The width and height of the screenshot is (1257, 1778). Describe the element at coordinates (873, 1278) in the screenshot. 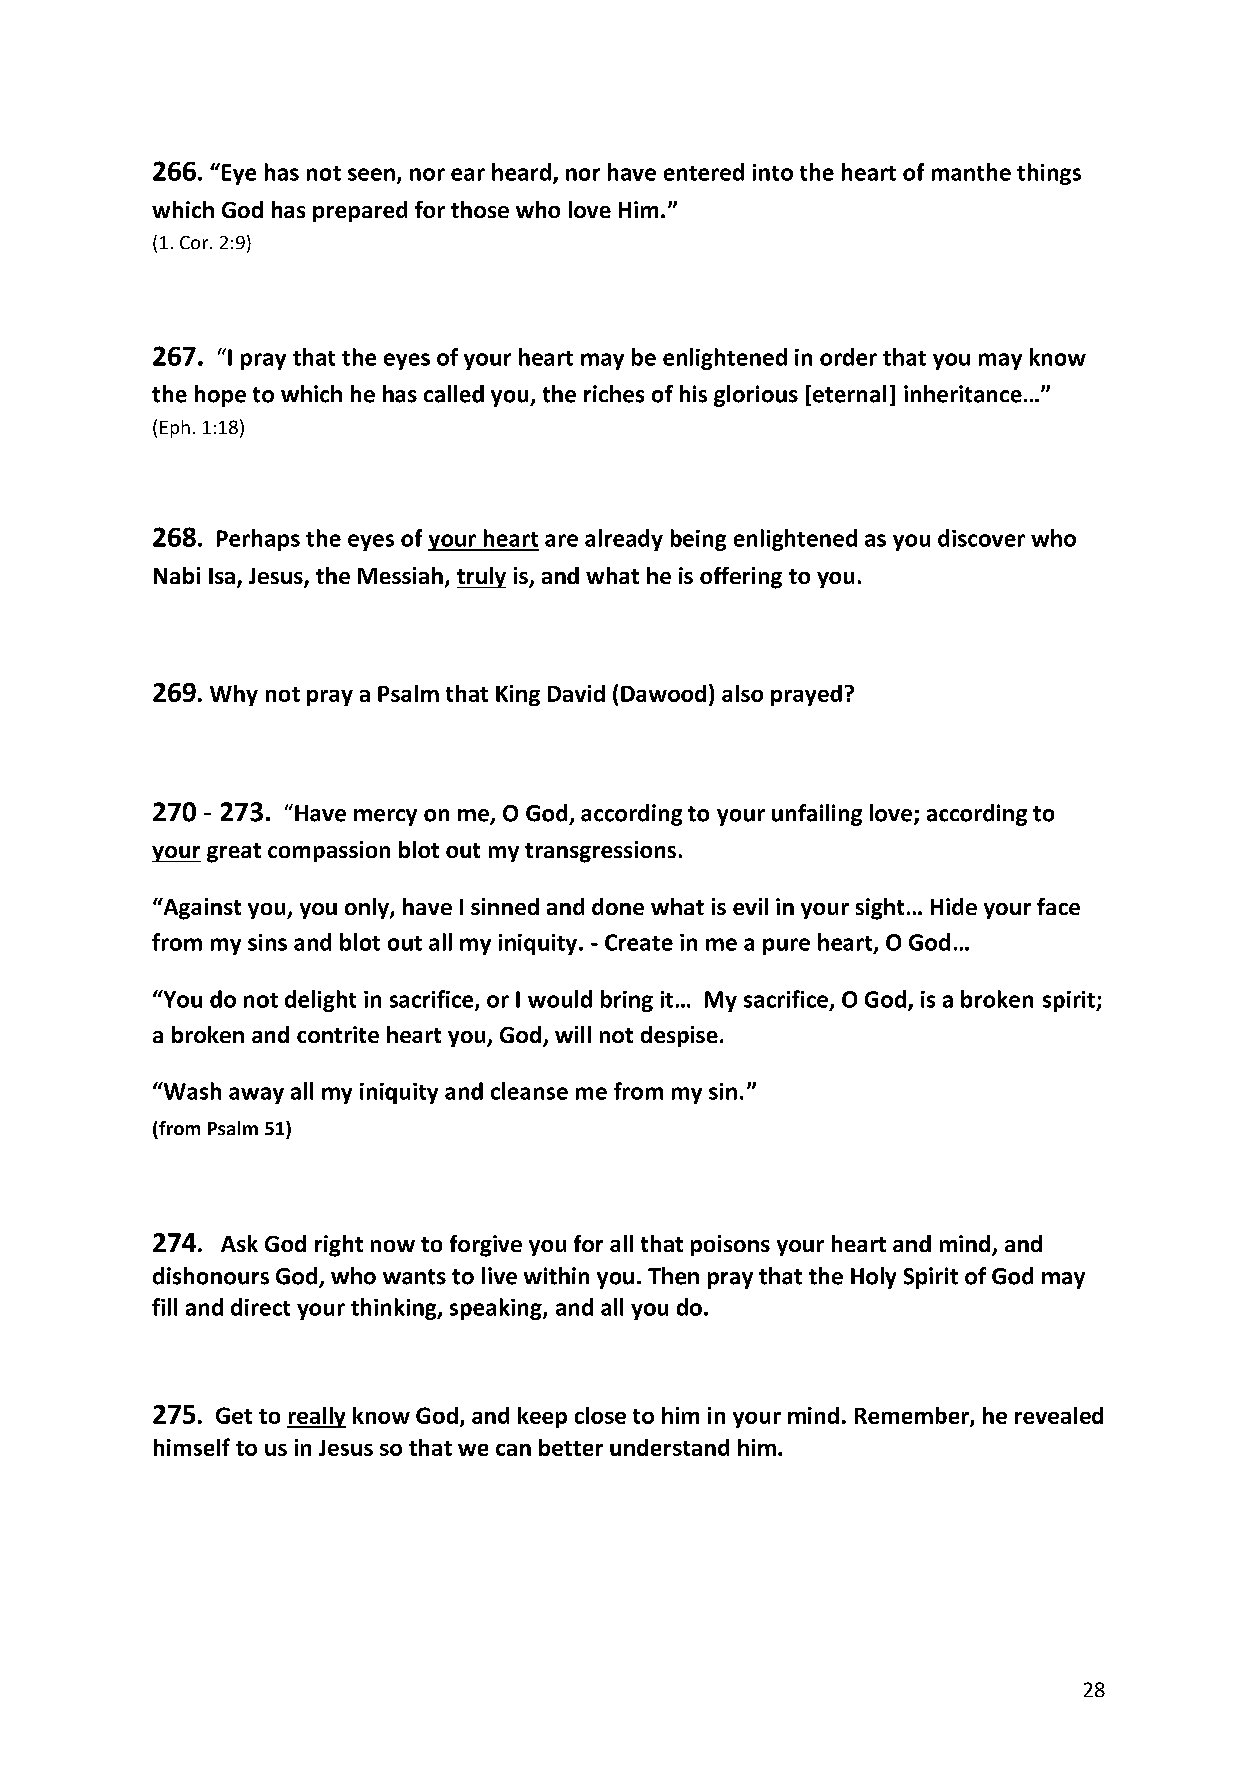

I see `Holy` at that location.
